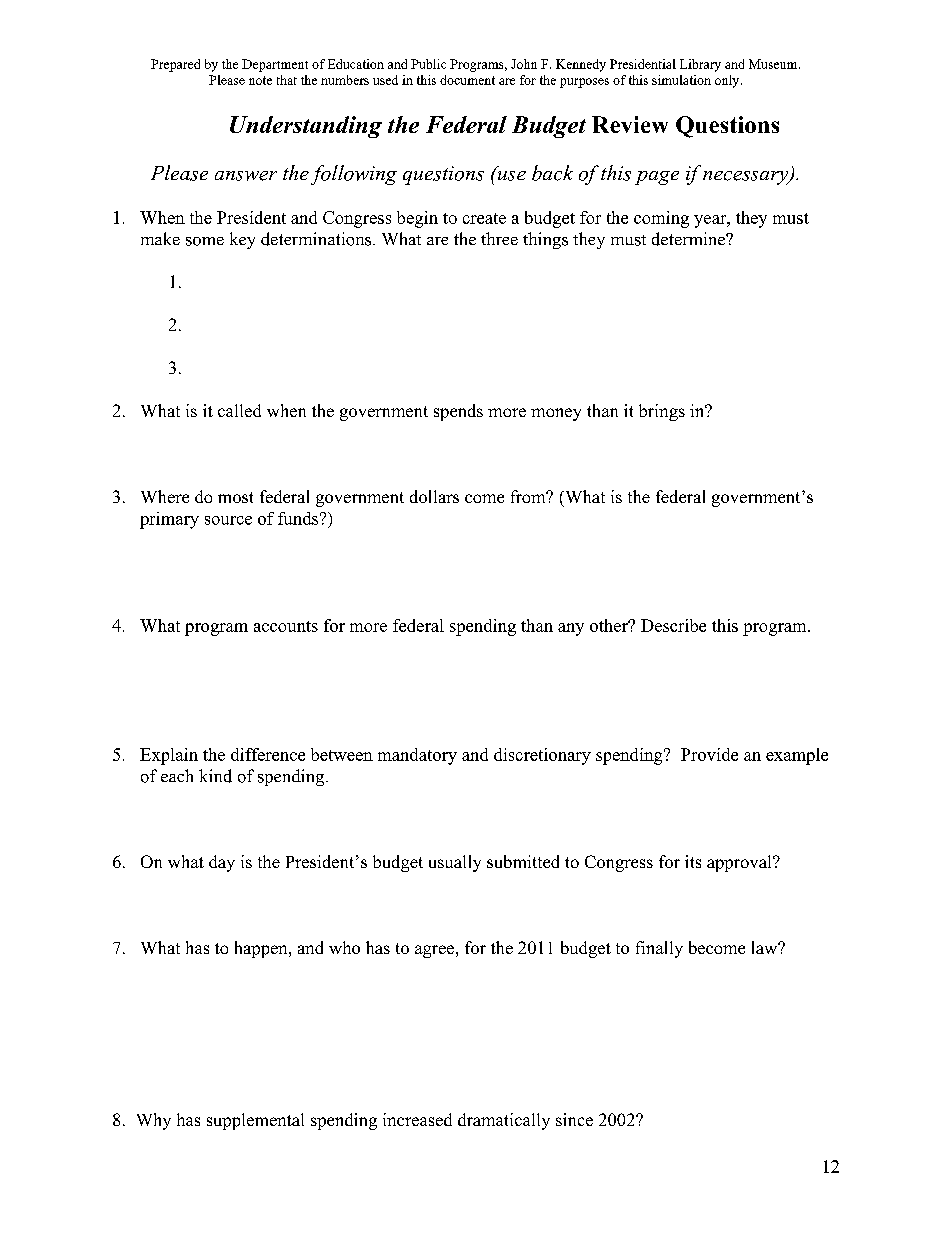  I want to click on brings, so click(662, 412).
